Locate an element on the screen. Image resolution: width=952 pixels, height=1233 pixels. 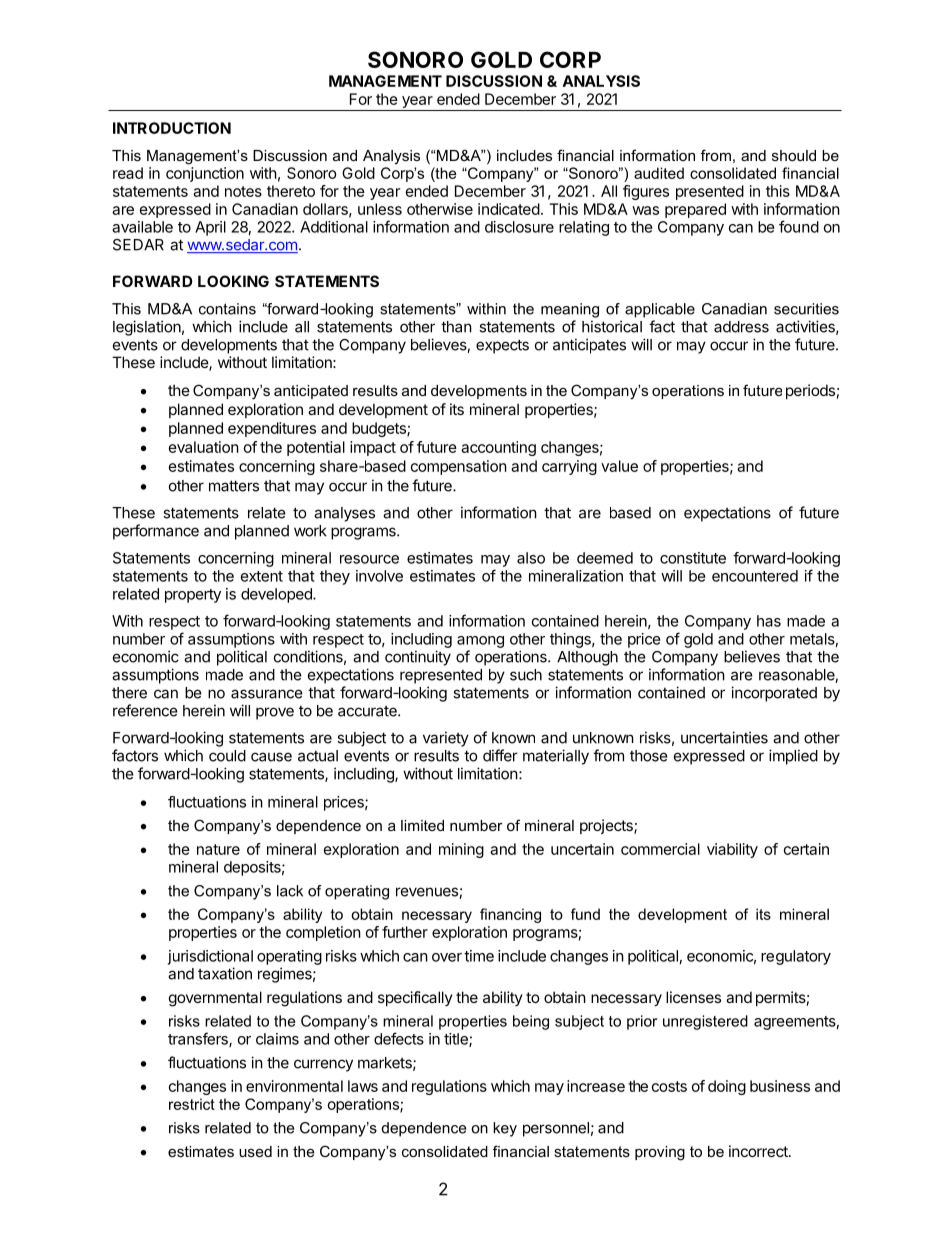
could is located at coordinates (227, 756).
